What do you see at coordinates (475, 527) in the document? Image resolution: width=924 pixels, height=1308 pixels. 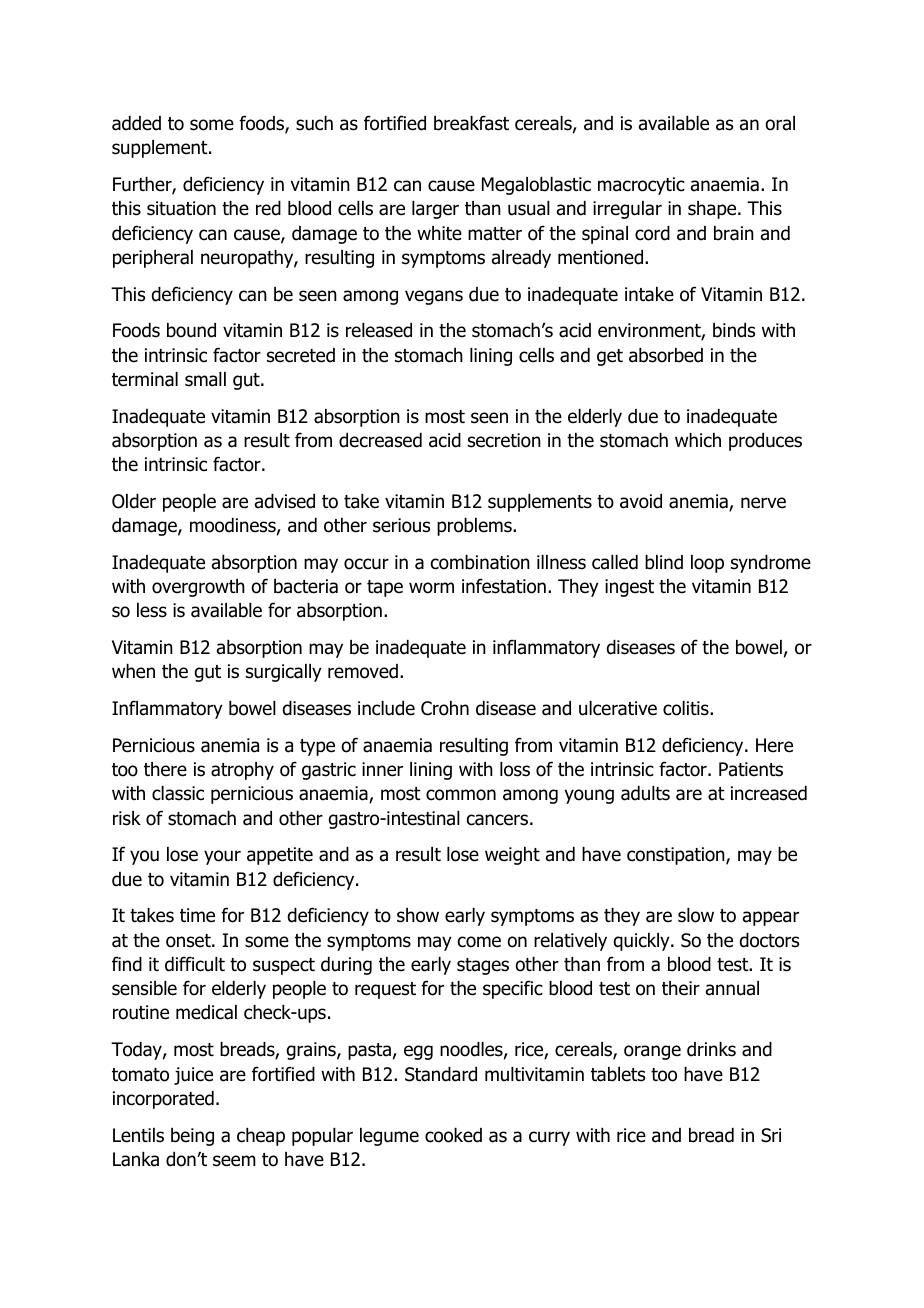 I see `problems` at bounding box center [475, 527].
